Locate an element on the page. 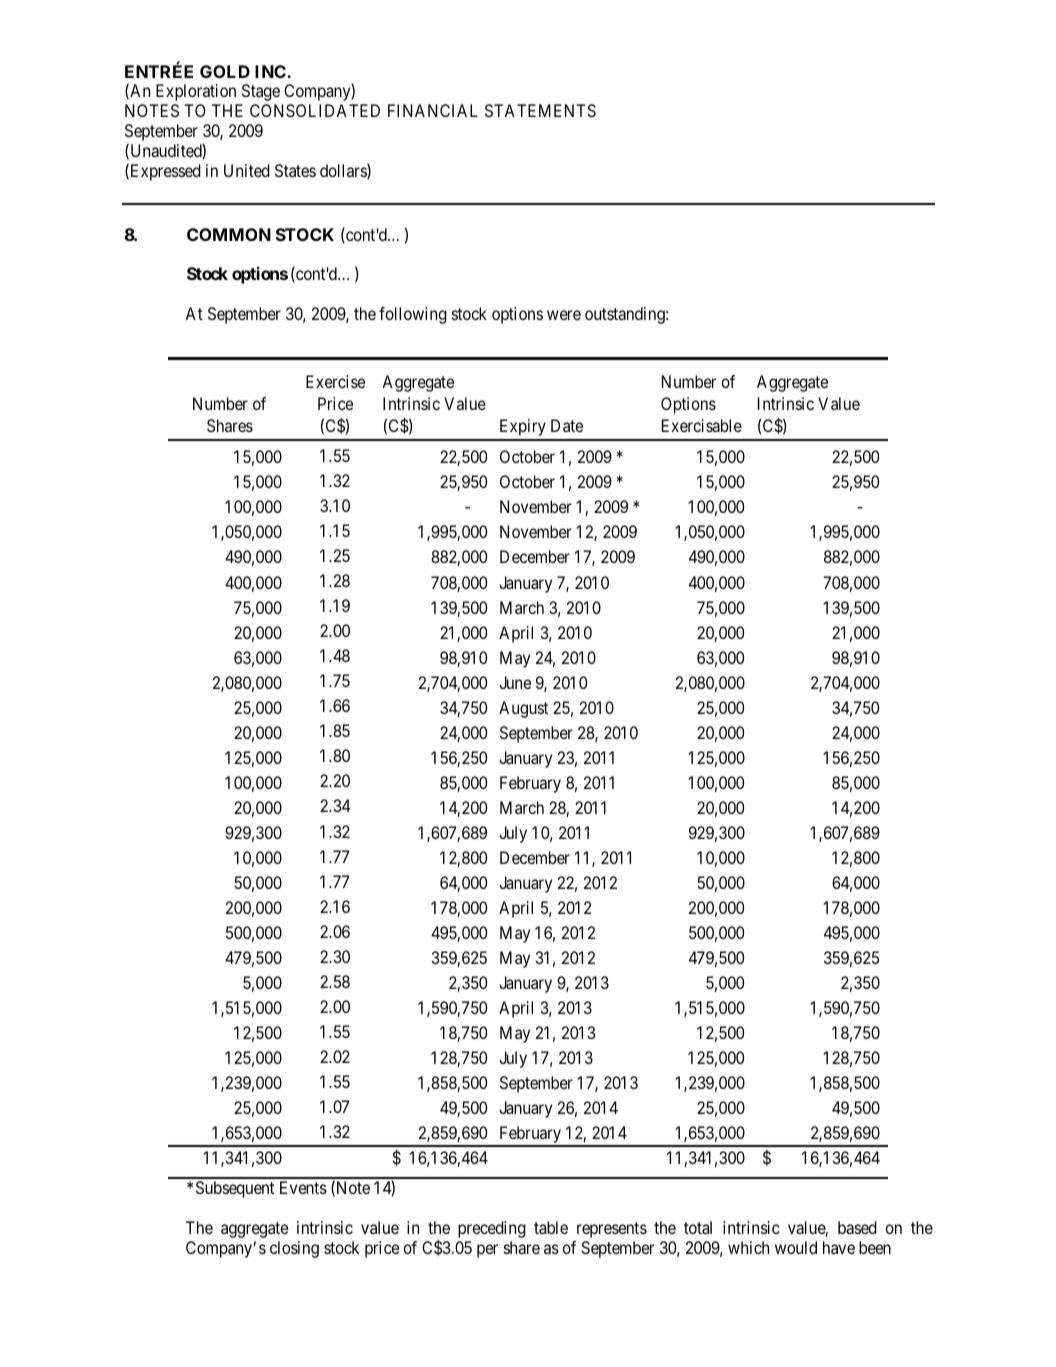  were is located at coordinates (564, 315).
